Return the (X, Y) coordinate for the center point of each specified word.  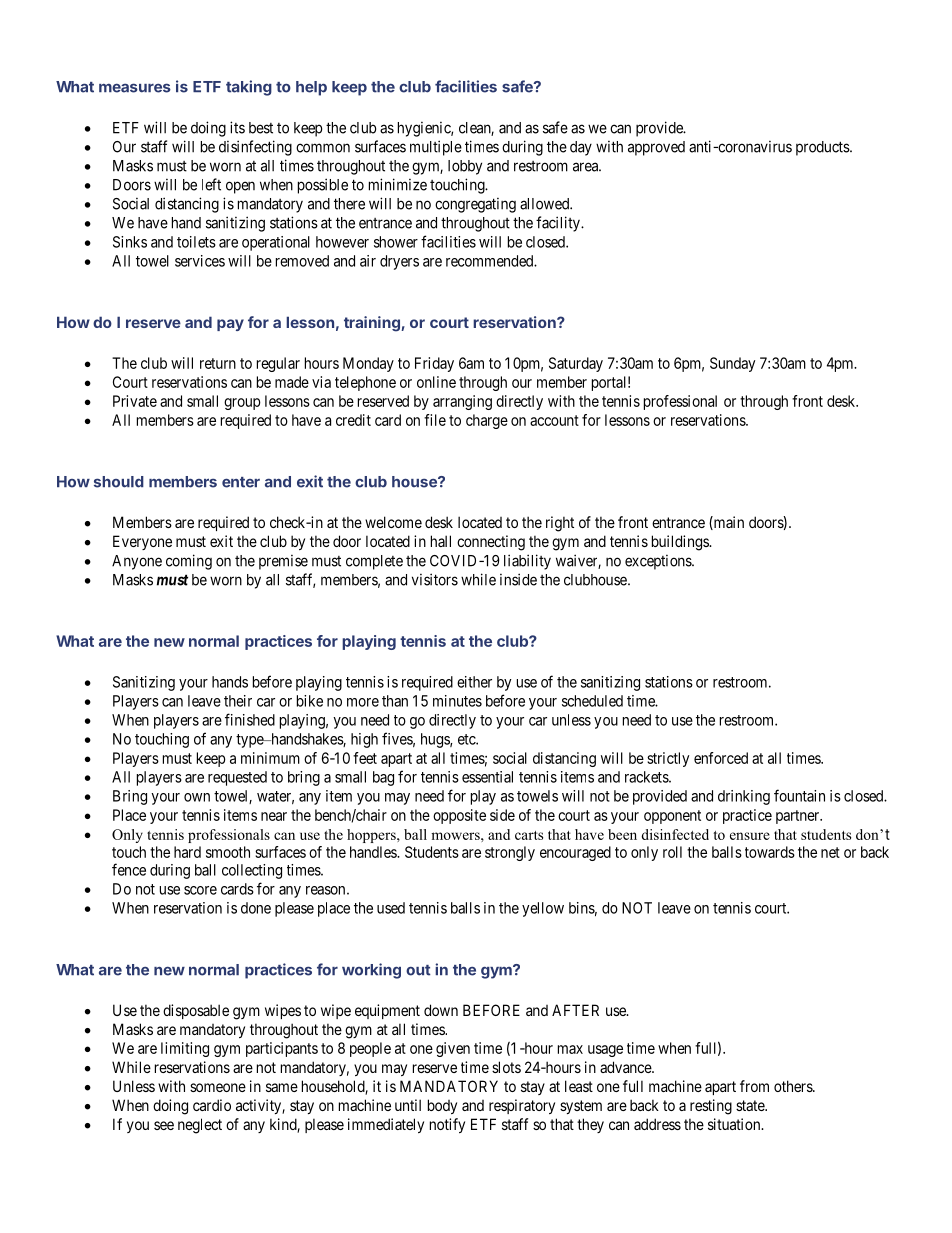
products (823, 148)
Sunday (732, 364)
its (237, 127)
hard (187, 852)
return (218, 363)
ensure (750, 836)
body (442, 1106)
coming (189, 562)
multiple (436, 148)
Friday (434, 364)
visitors (435, 579)
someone (218, 1087)
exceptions (659, 562)
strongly (510, 853)
